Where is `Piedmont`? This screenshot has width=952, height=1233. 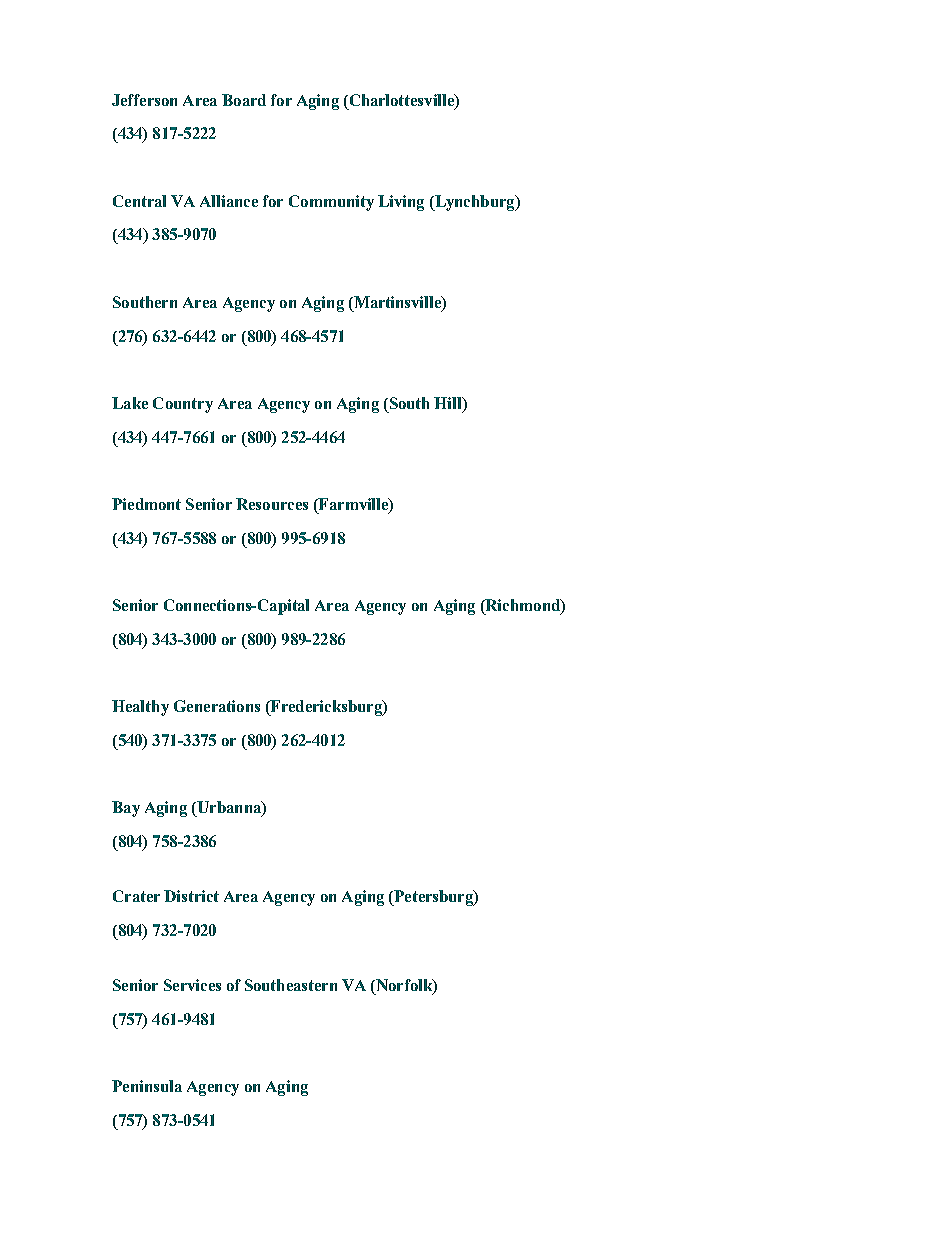
Piedmont is located at coordinates (146, 504).
